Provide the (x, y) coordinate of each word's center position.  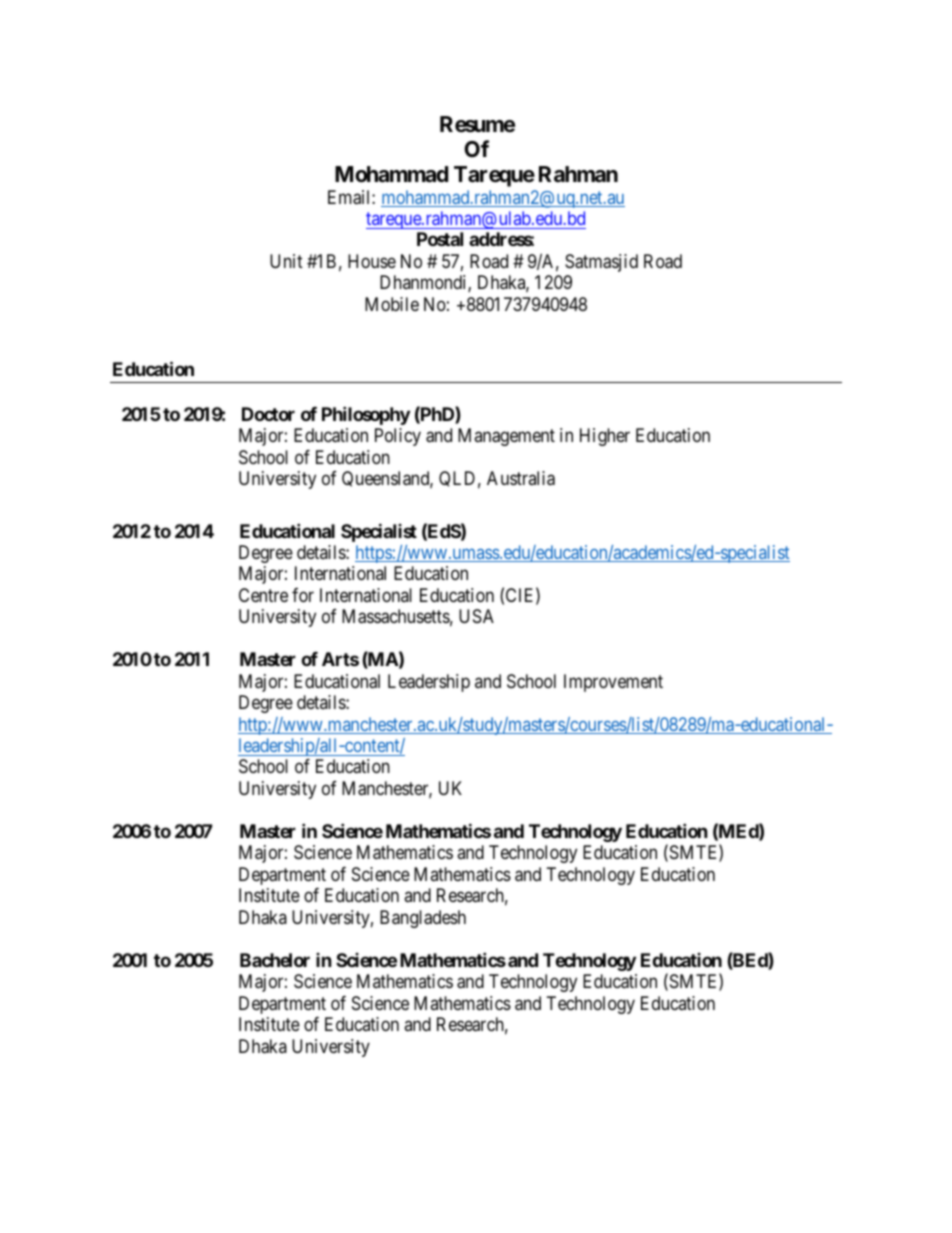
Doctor (268, 414)
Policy (398, 437)
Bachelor (275, 960)
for (303, 595)
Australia (521, 478)
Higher (605, 437)
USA (476, 616)
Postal (440, 239)
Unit (286, 261)
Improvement (613, 683)
